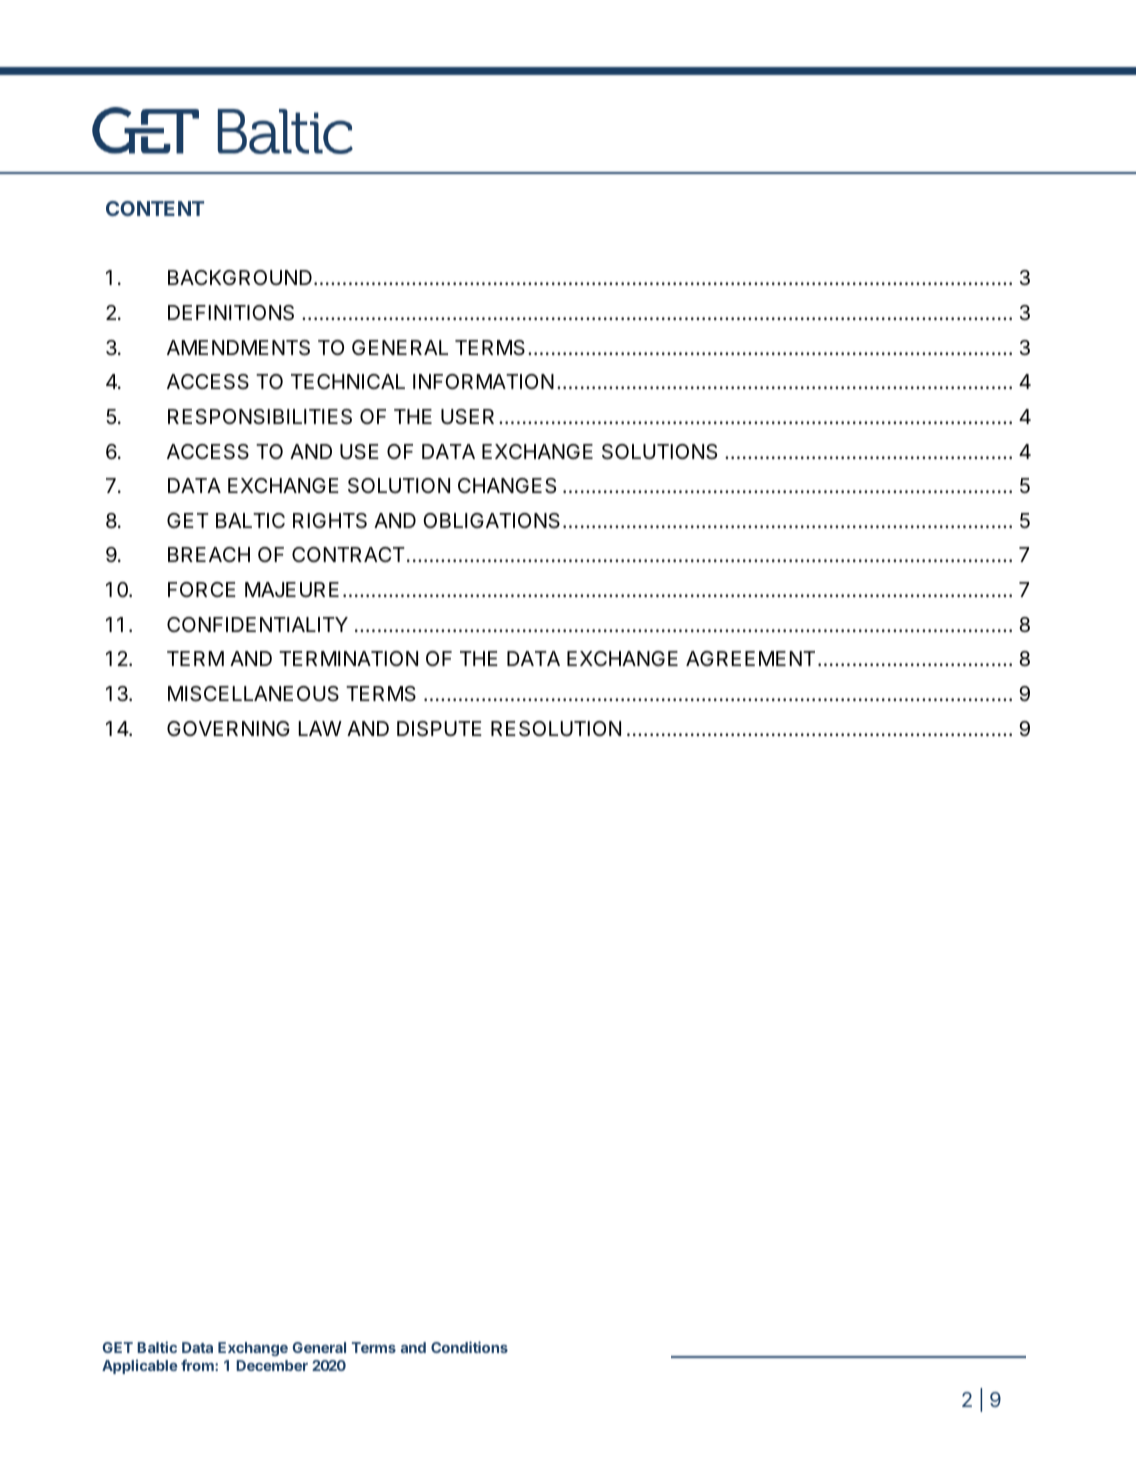 The height and width of the screenshot is (1471, 1136). Describe the element at coordinates (228, 728) in the screenshot. I see `GOVERNING` at that location.
